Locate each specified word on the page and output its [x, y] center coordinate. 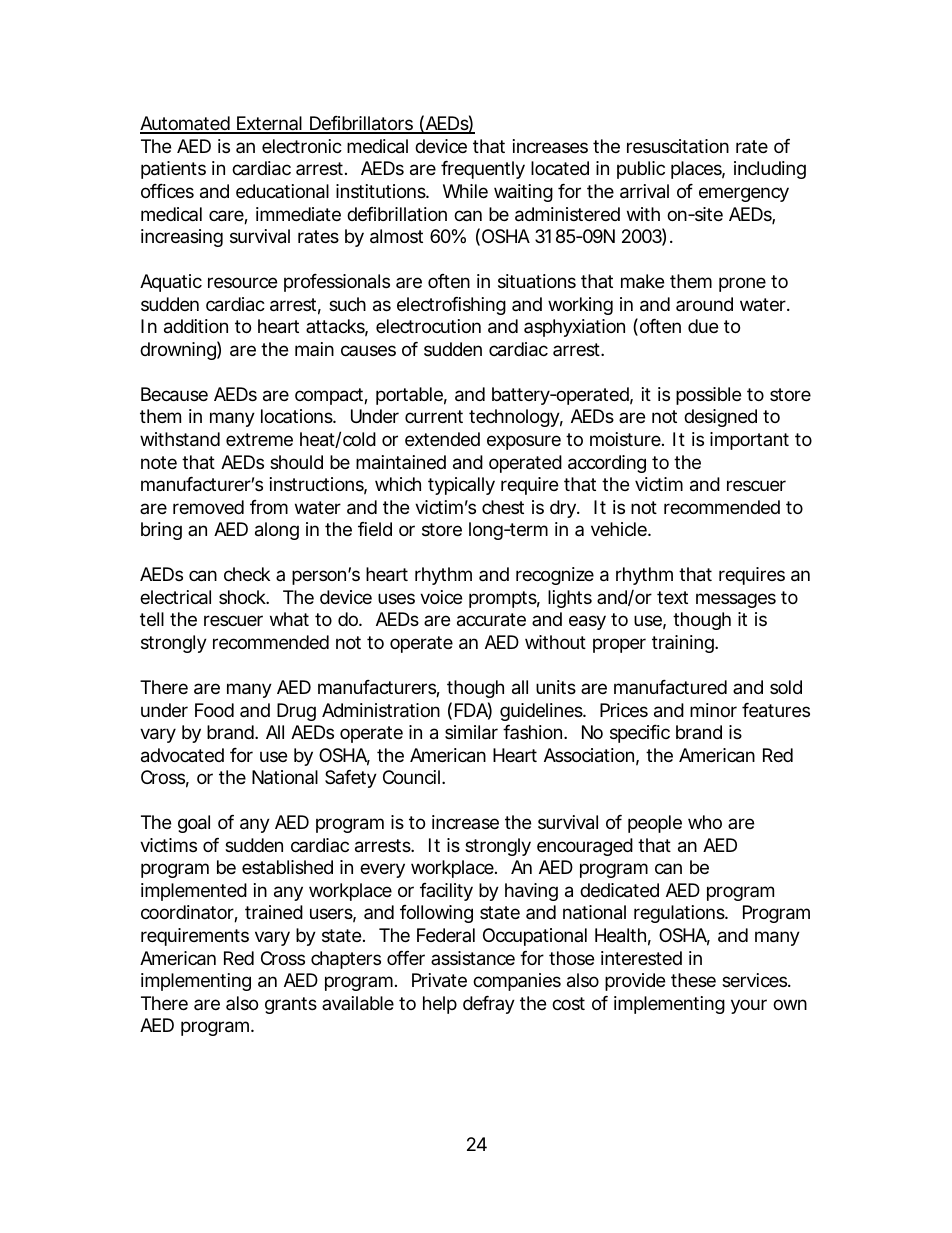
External [269, 124]
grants [291, 1005]
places [698, 170]
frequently [483, 170]
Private [439, 980]
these [693, 980]
